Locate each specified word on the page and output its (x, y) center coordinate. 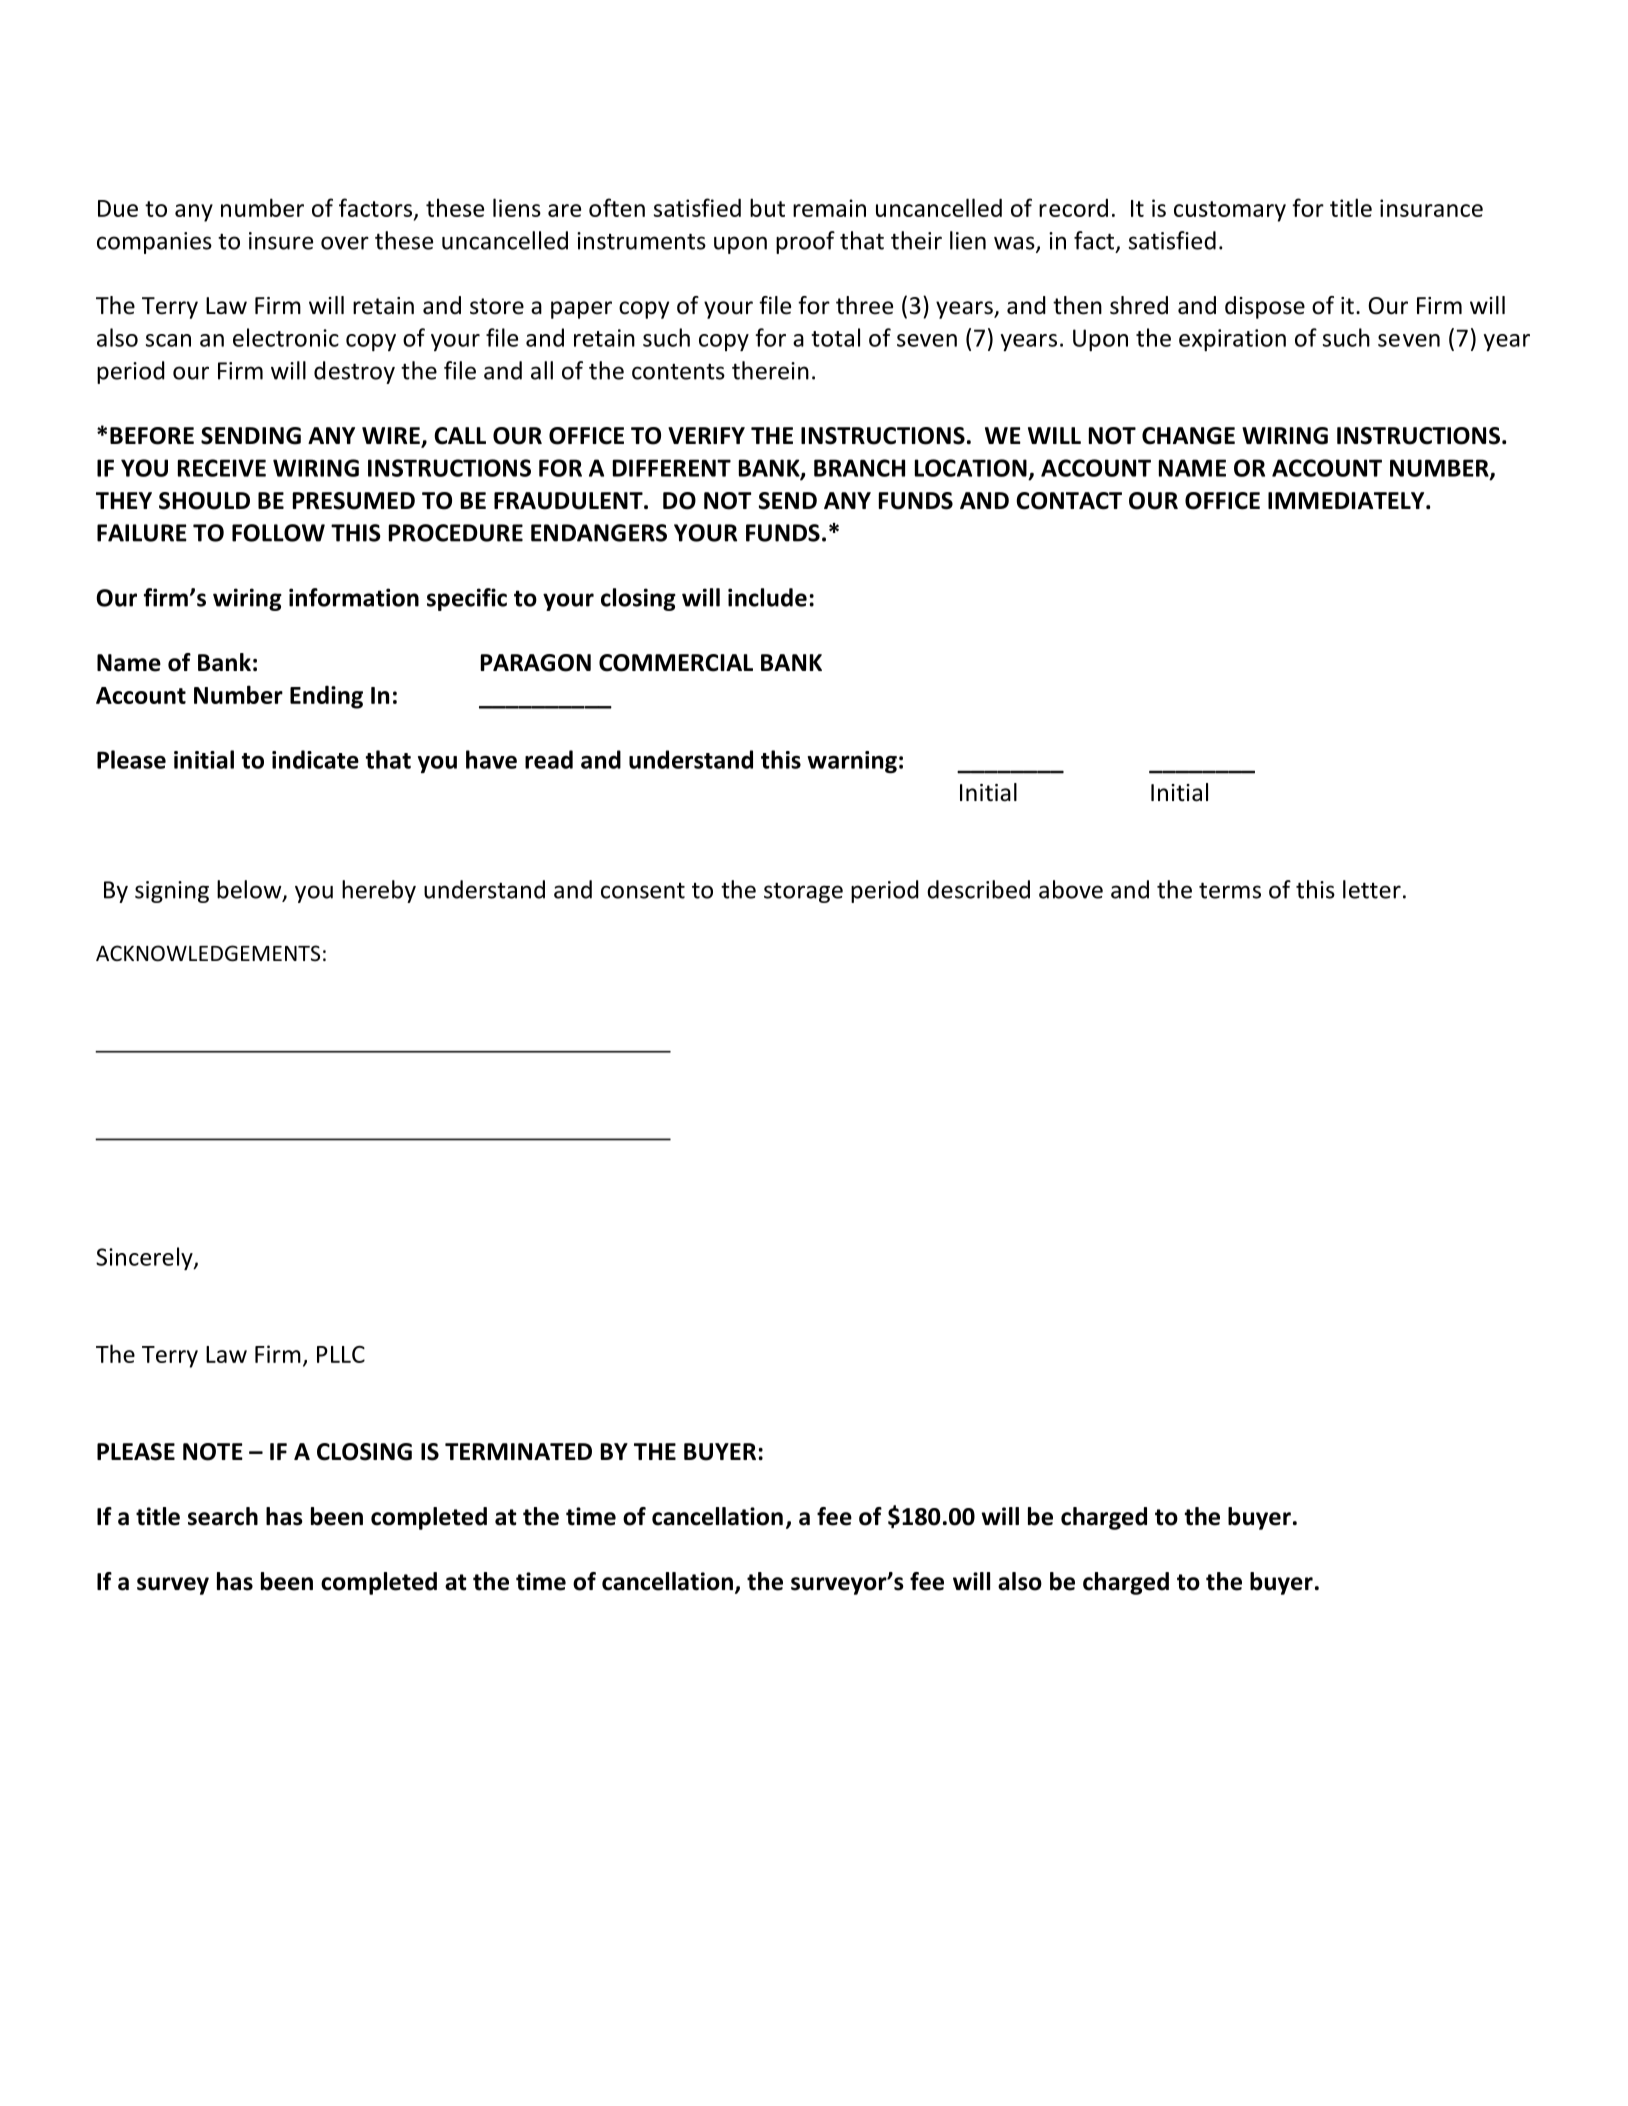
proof (805, 242)
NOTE (213, 1452)
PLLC (341, 1354)
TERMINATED (518, 1451)
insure (281, 241)
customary (1230, 211)
